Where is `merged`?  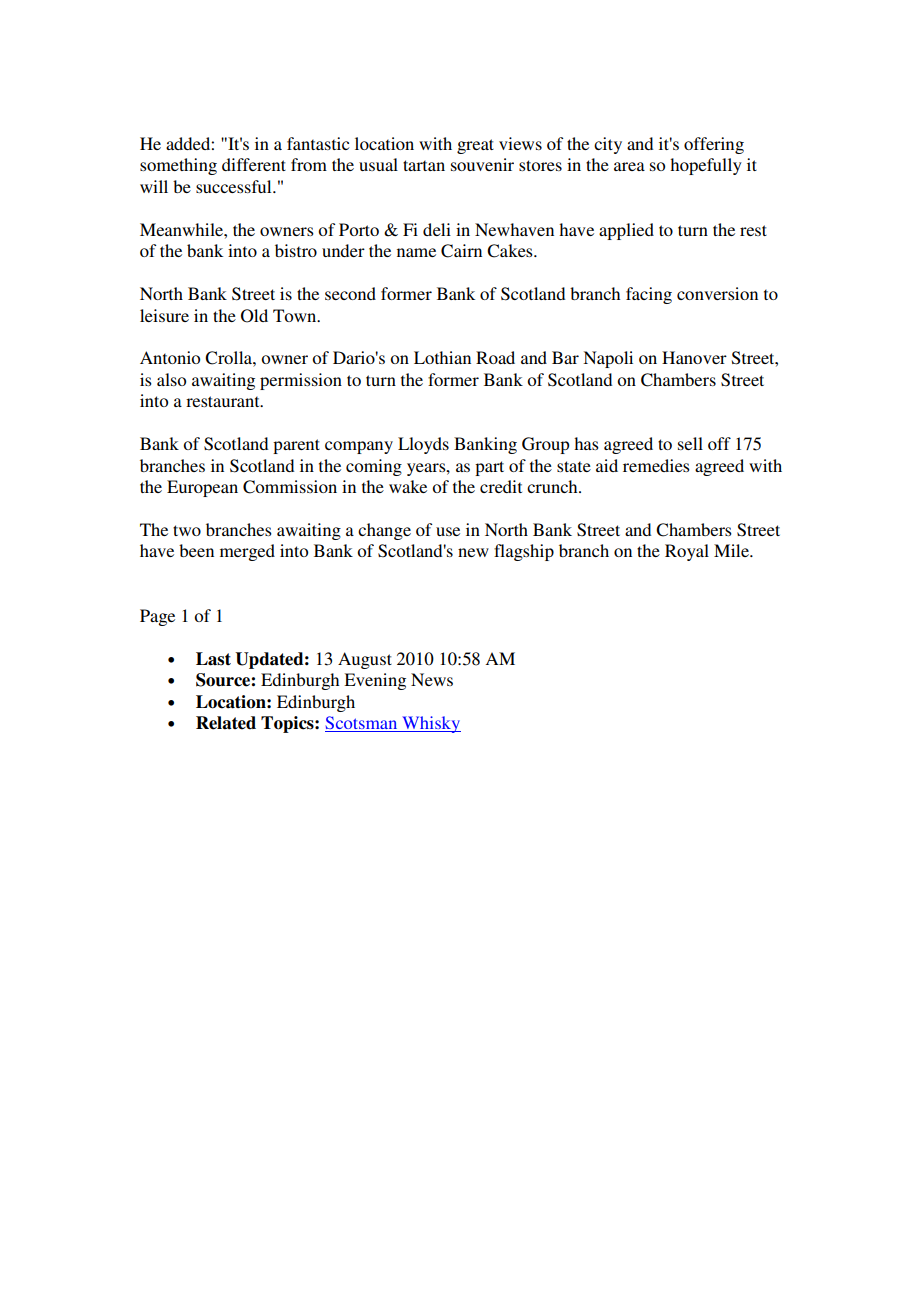
merged is located at coordinates (247, 552).
